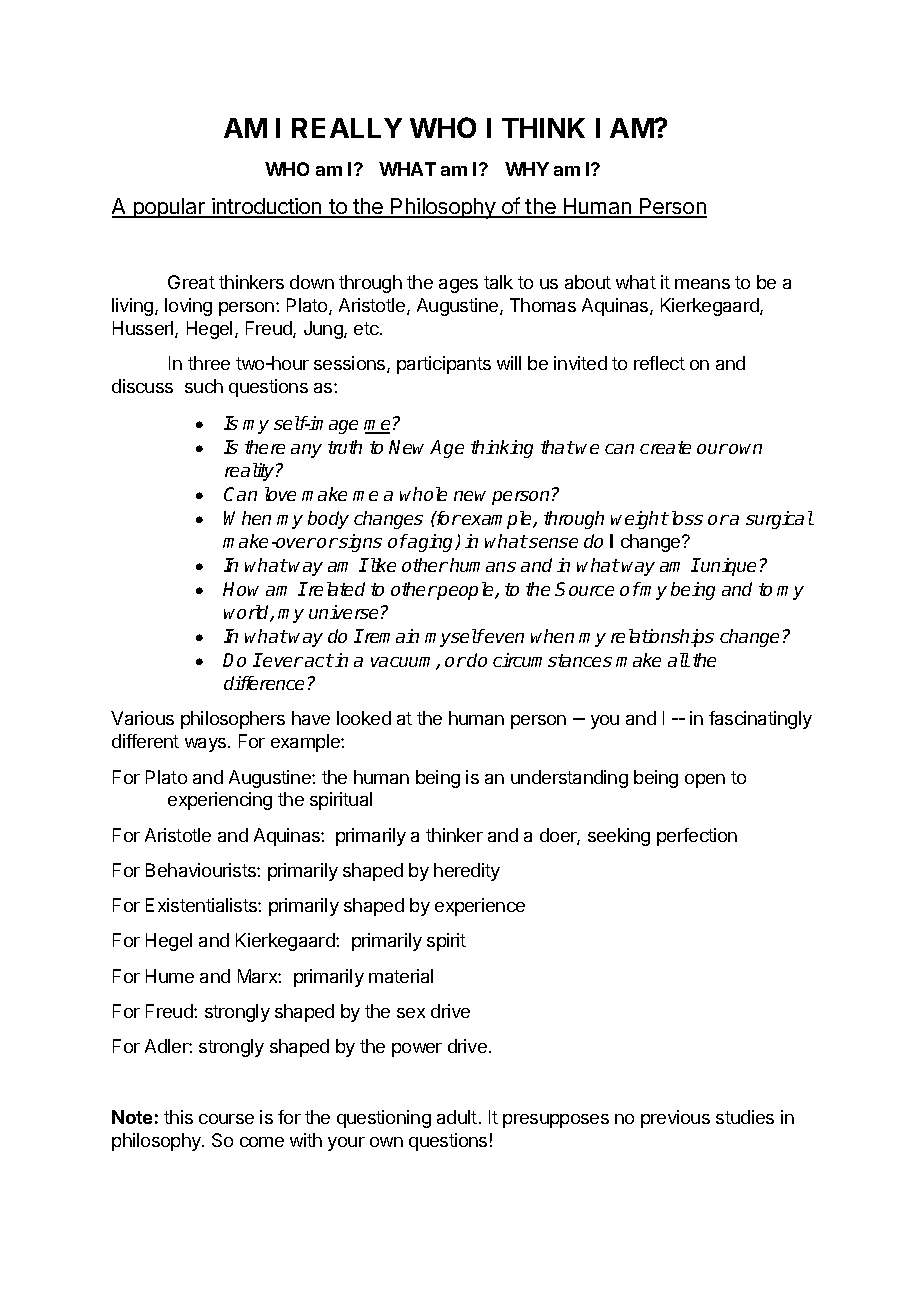 The height and width of the document is (1308, 924). I want to click on there, so click(265, 447).
